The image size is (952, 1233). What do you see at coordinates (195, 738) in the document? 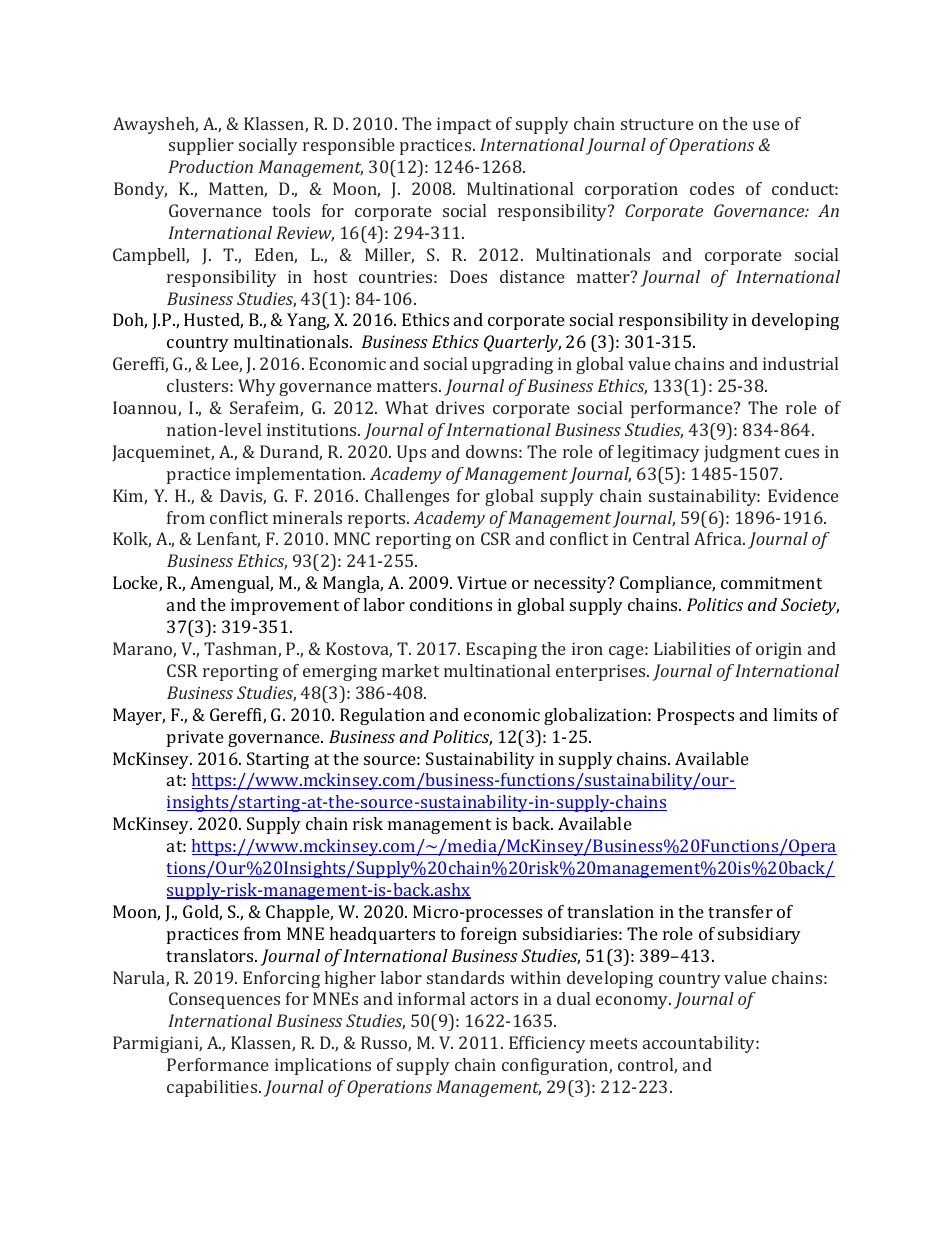
I see `private` at bounding box center [195, 738].
